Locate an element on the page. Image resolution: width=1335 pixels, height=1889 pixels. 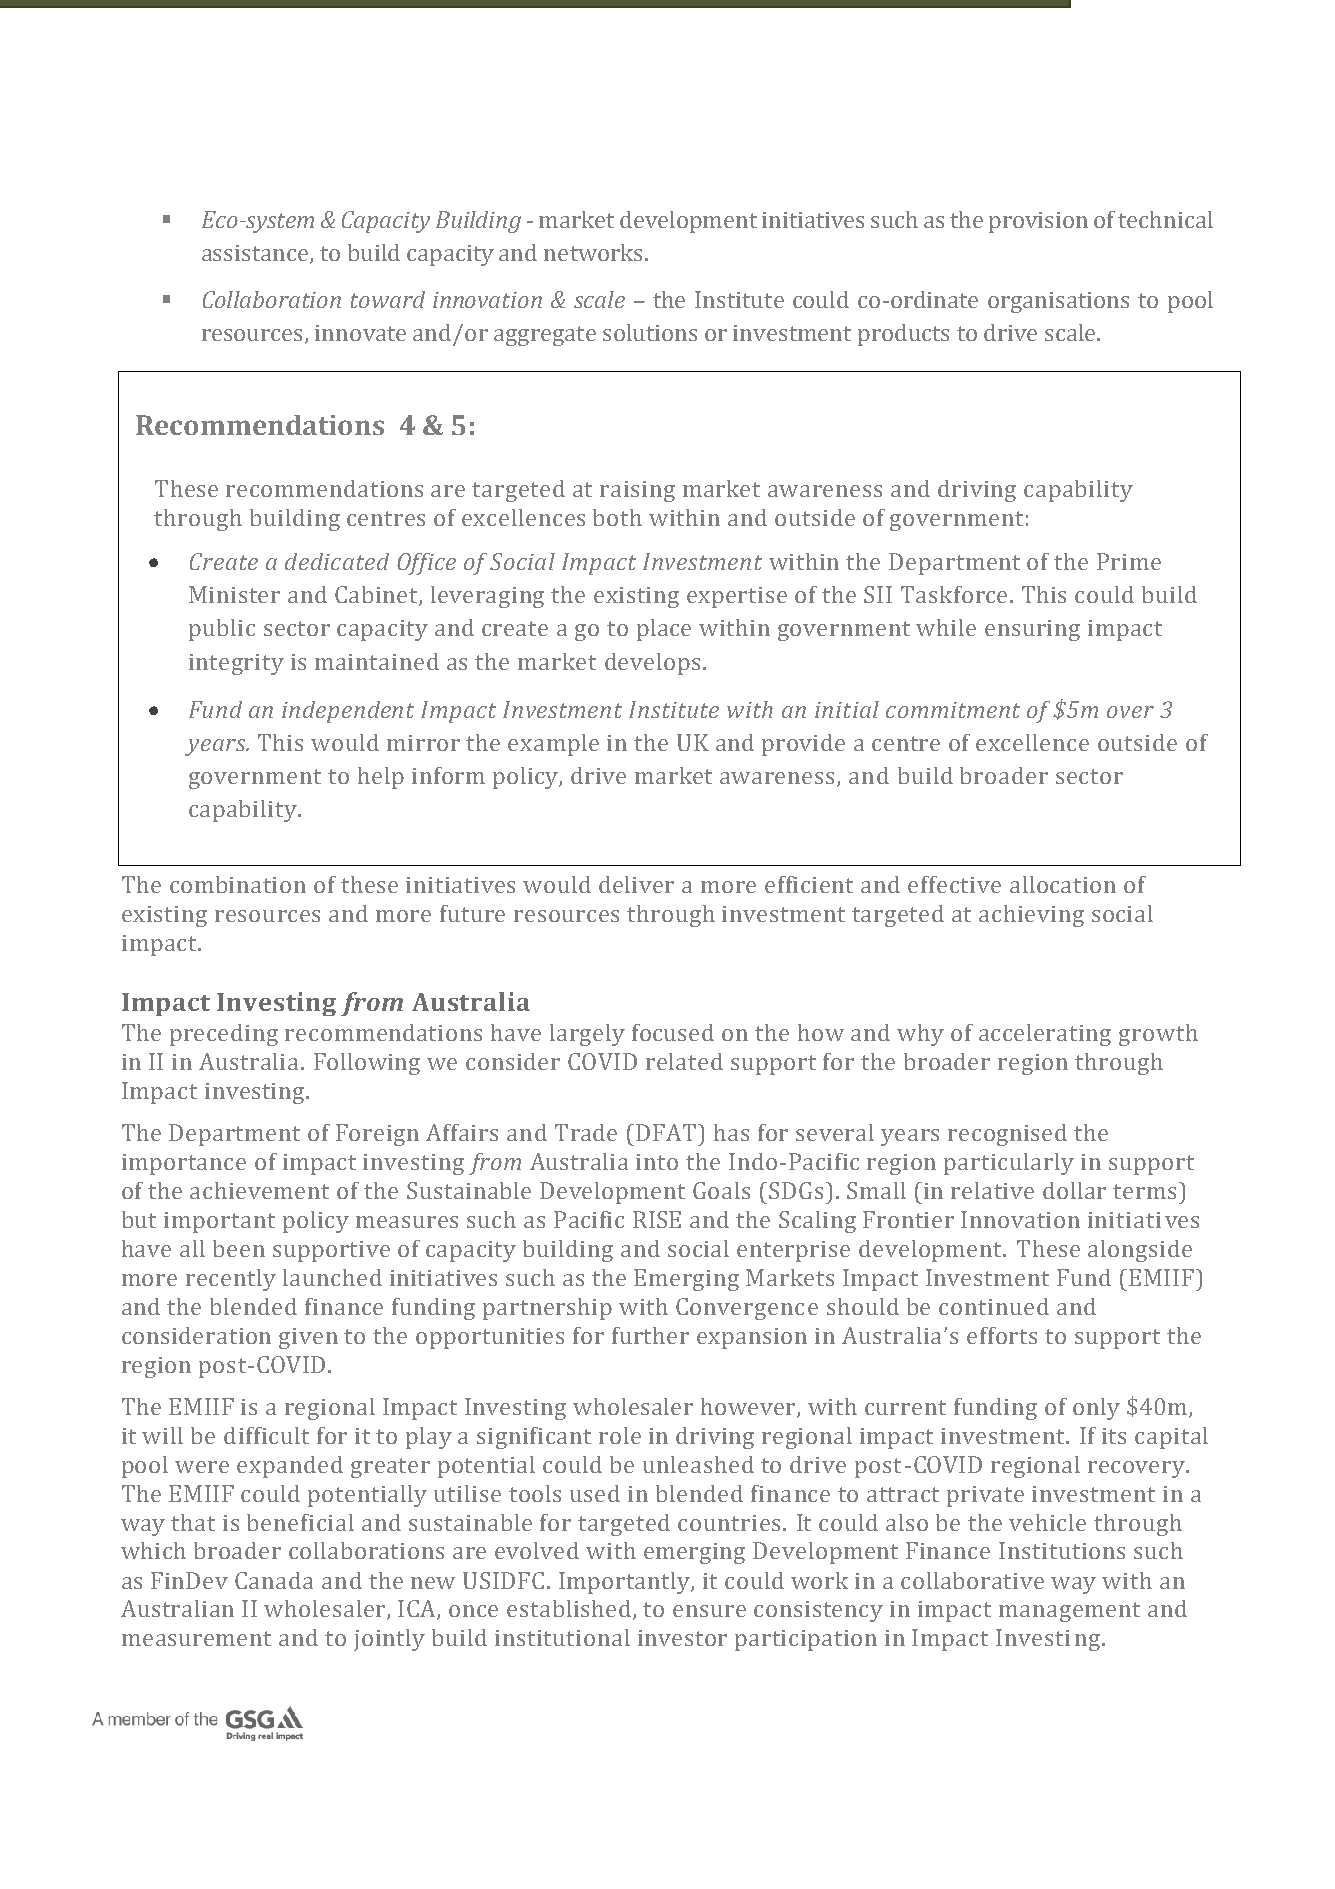
ensure is located at coordinates (709, 1611).
